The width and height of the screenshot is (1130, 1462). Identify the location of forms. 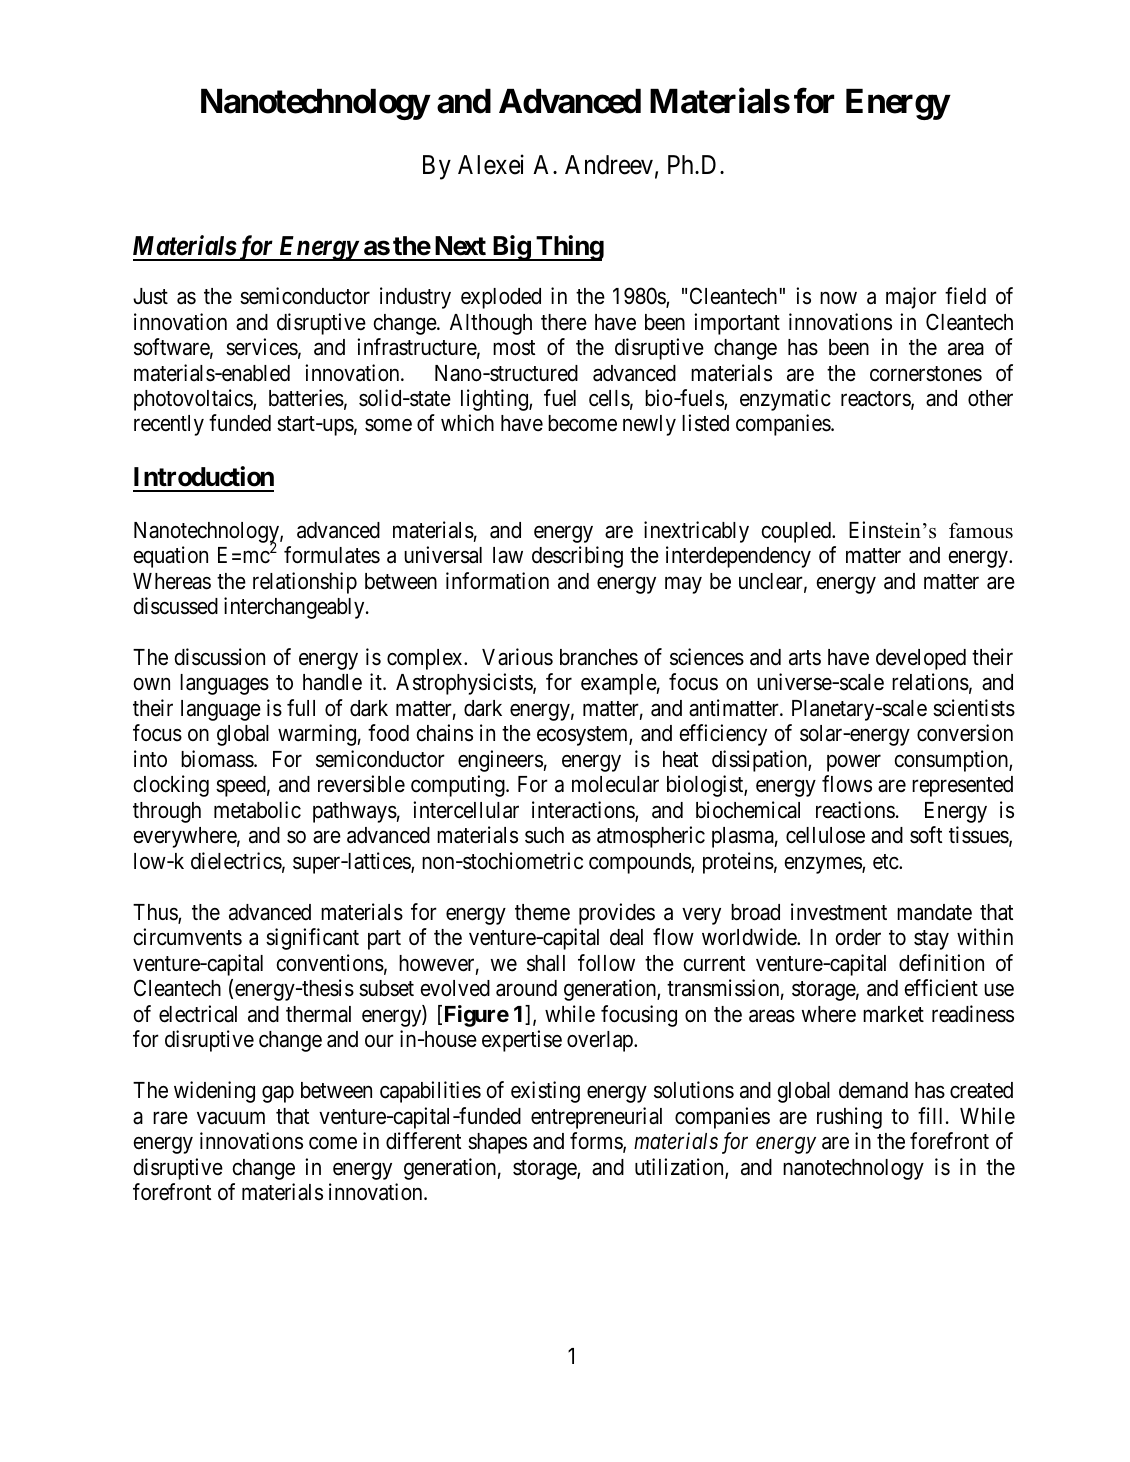
(597, 1142).
